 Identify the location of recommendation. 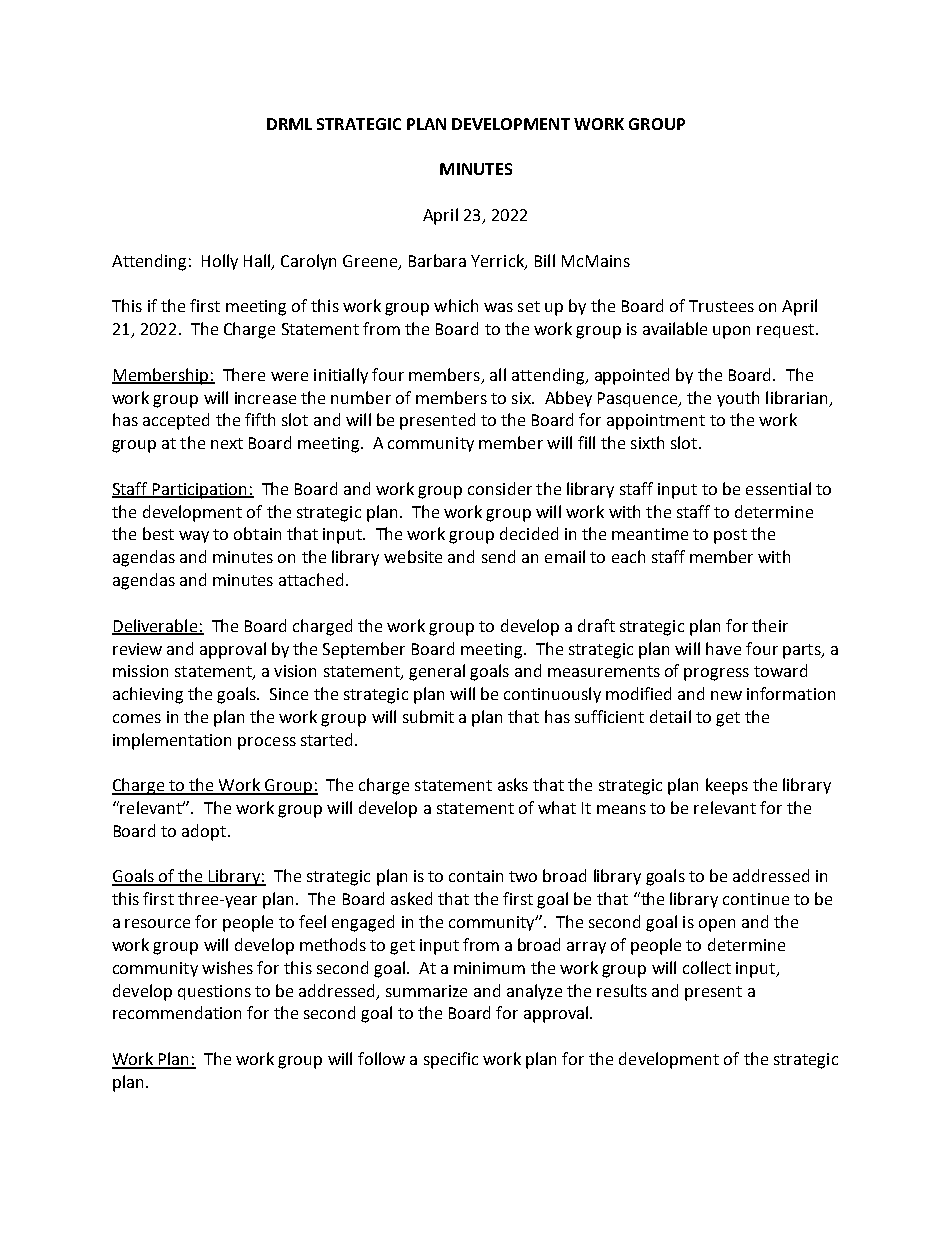
(177, 1012).
